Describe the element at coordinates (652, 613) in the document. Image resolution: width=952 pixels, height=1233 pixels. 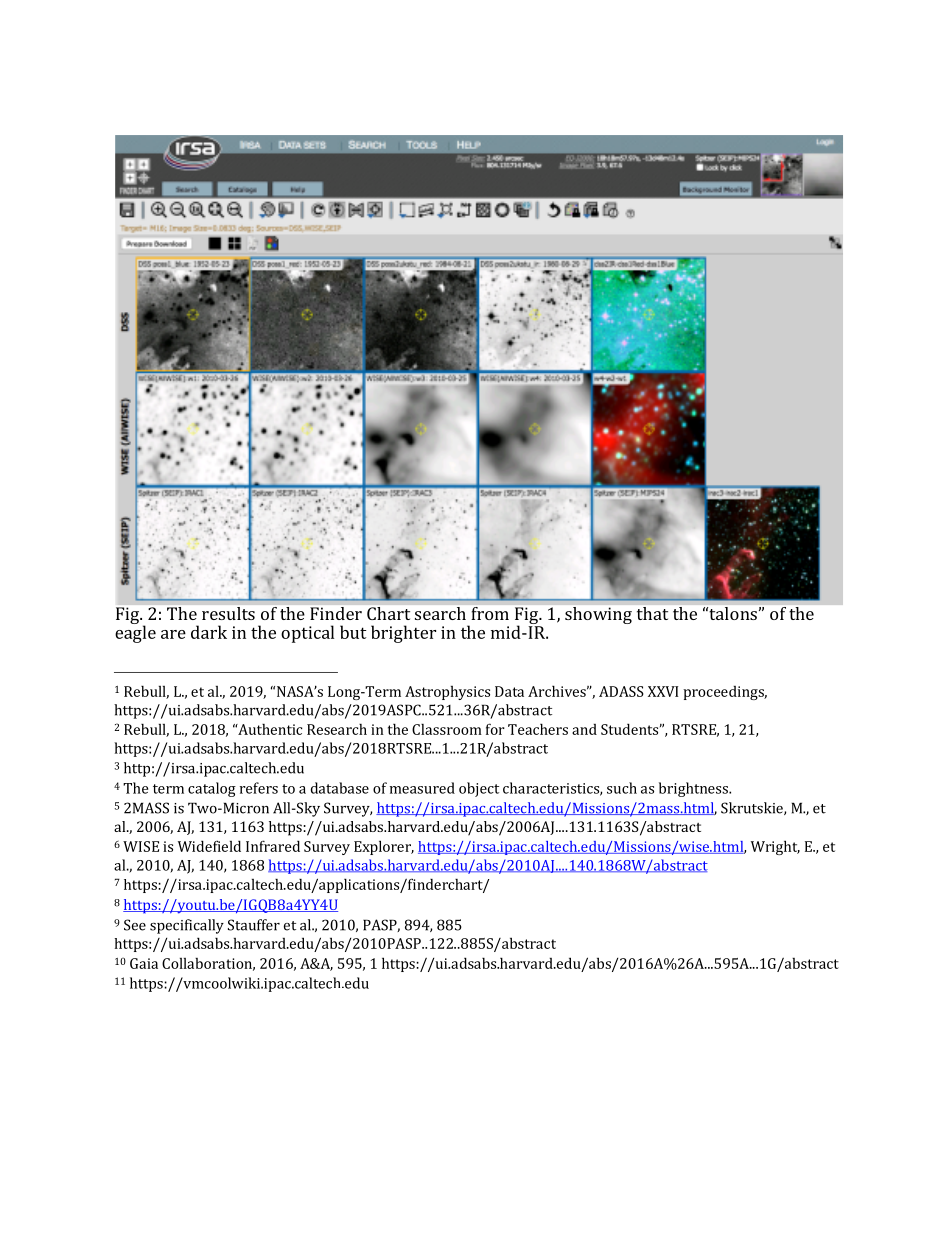
I see `that` at that location.
